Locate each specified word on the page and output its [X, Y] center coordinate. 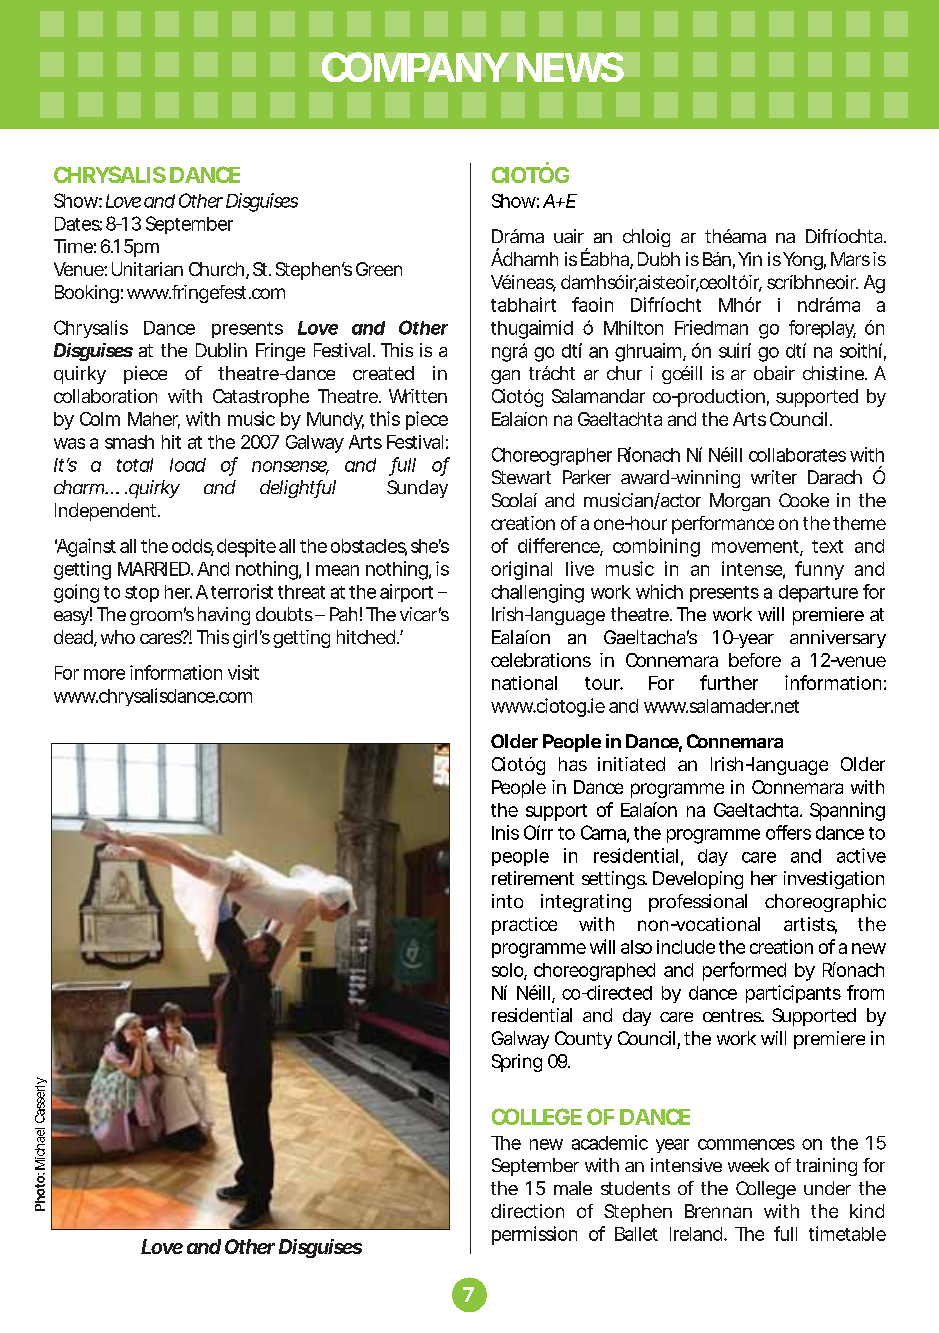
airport [406, 593]
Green [379, 269]
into [507, 901]
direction [527, 1211]
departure [818, 593]
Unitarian [147, 269]
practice [524, 926]
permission [534, 1235]
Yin [750, 259]
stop [142, 594]
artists [810, 925]
